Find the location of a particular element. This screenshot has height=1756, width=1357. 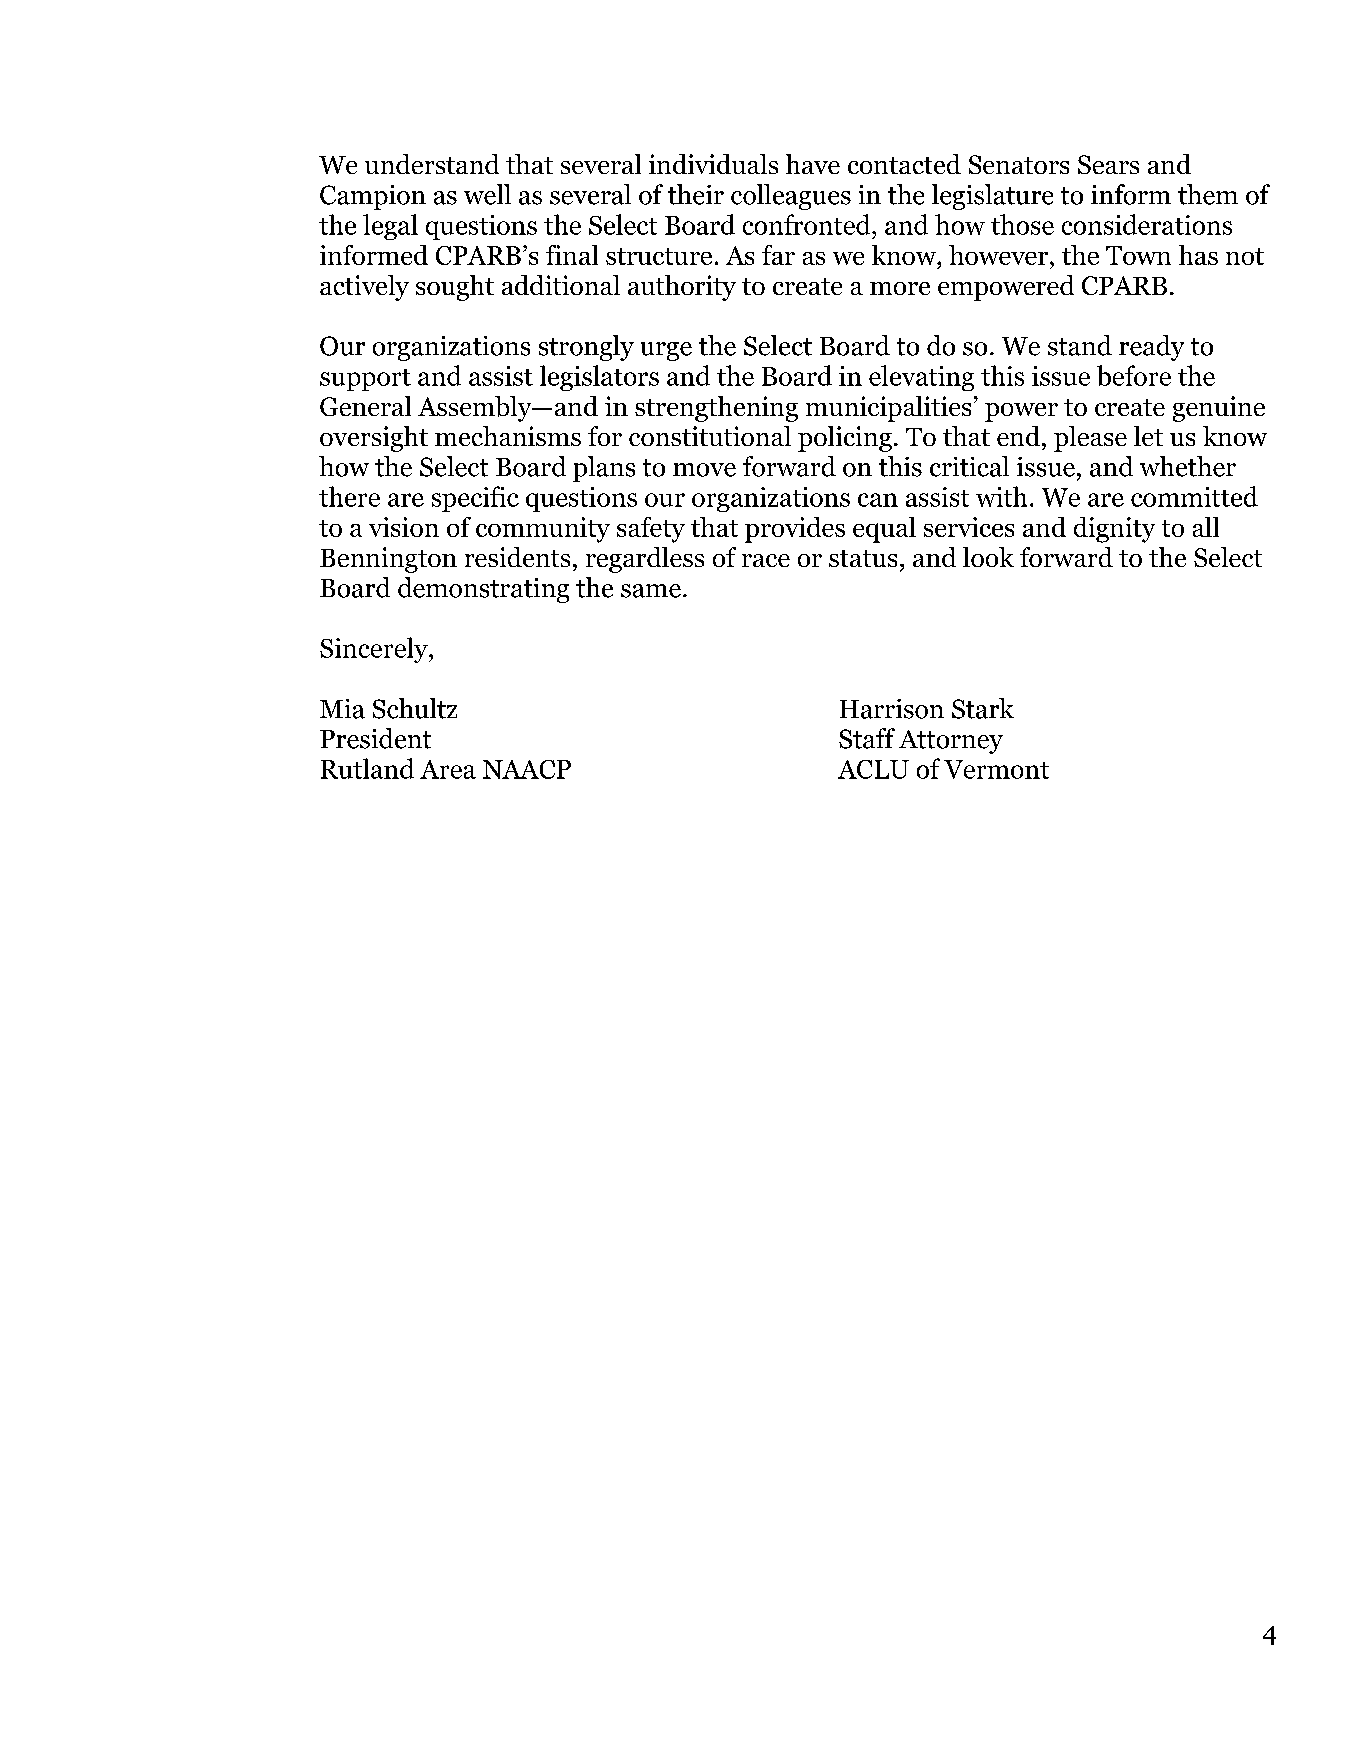

vision is located at coordinates (404, 527).
